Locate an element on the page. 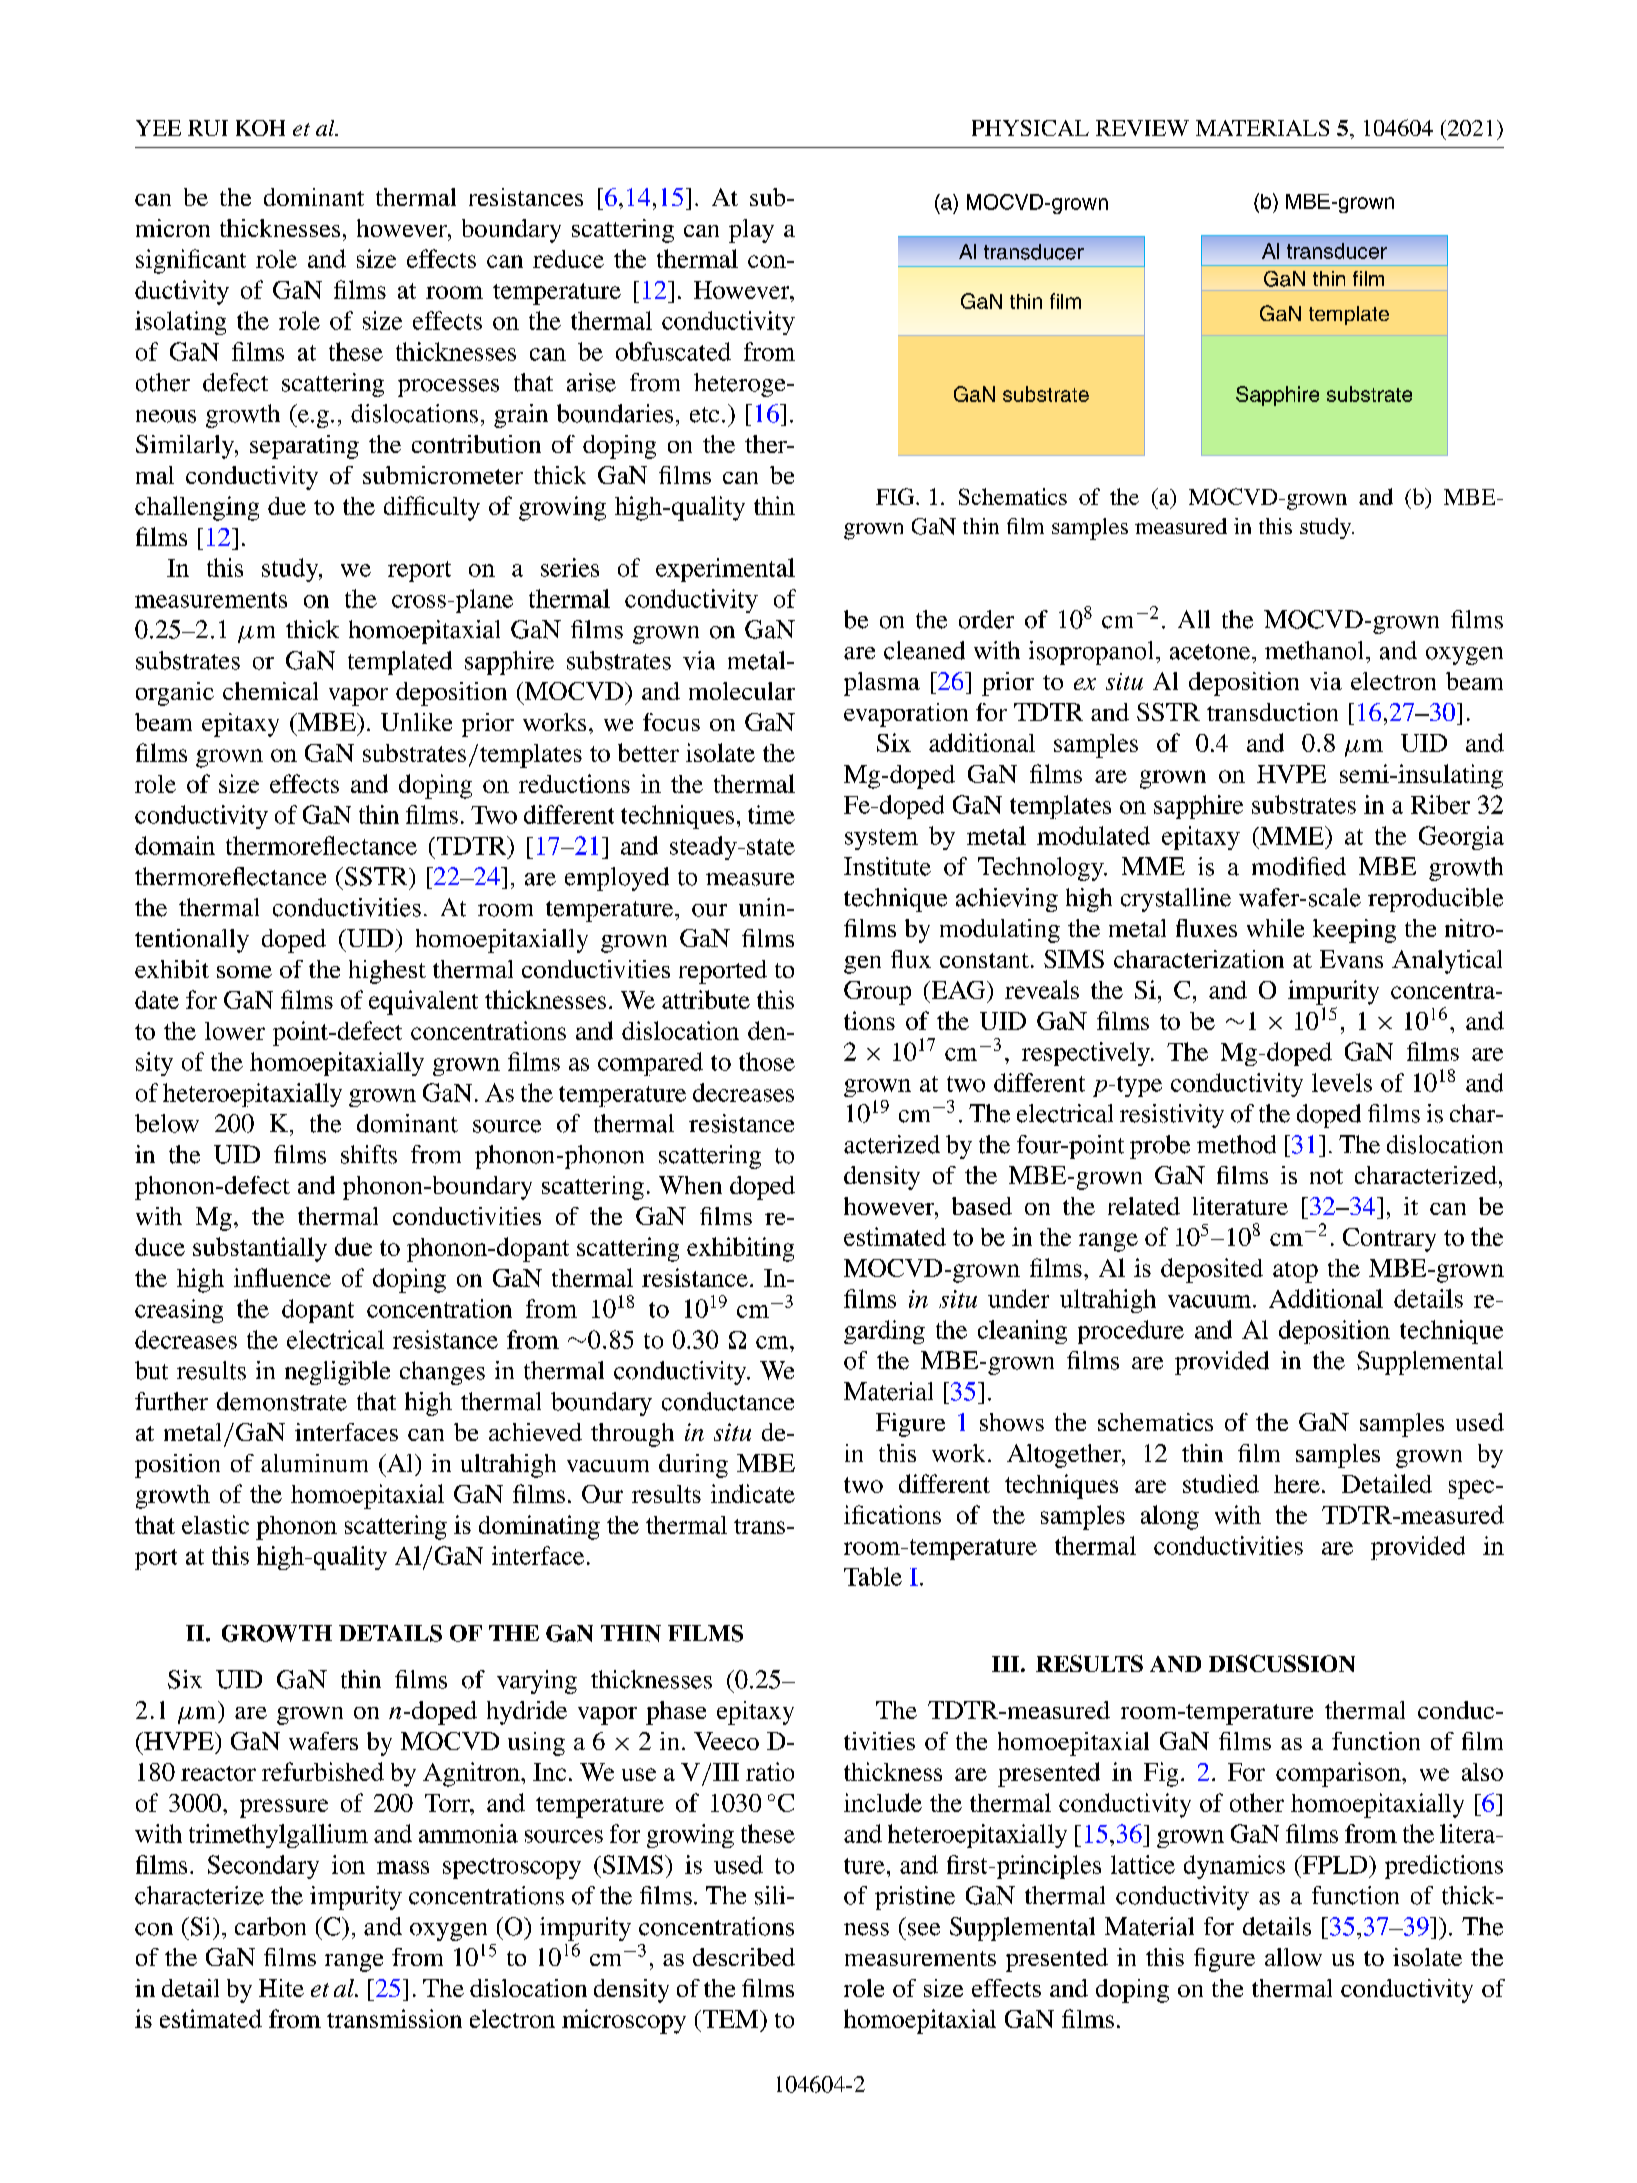 The image size is (1637, 2183). KOH is located at coordinates (260, 128).
